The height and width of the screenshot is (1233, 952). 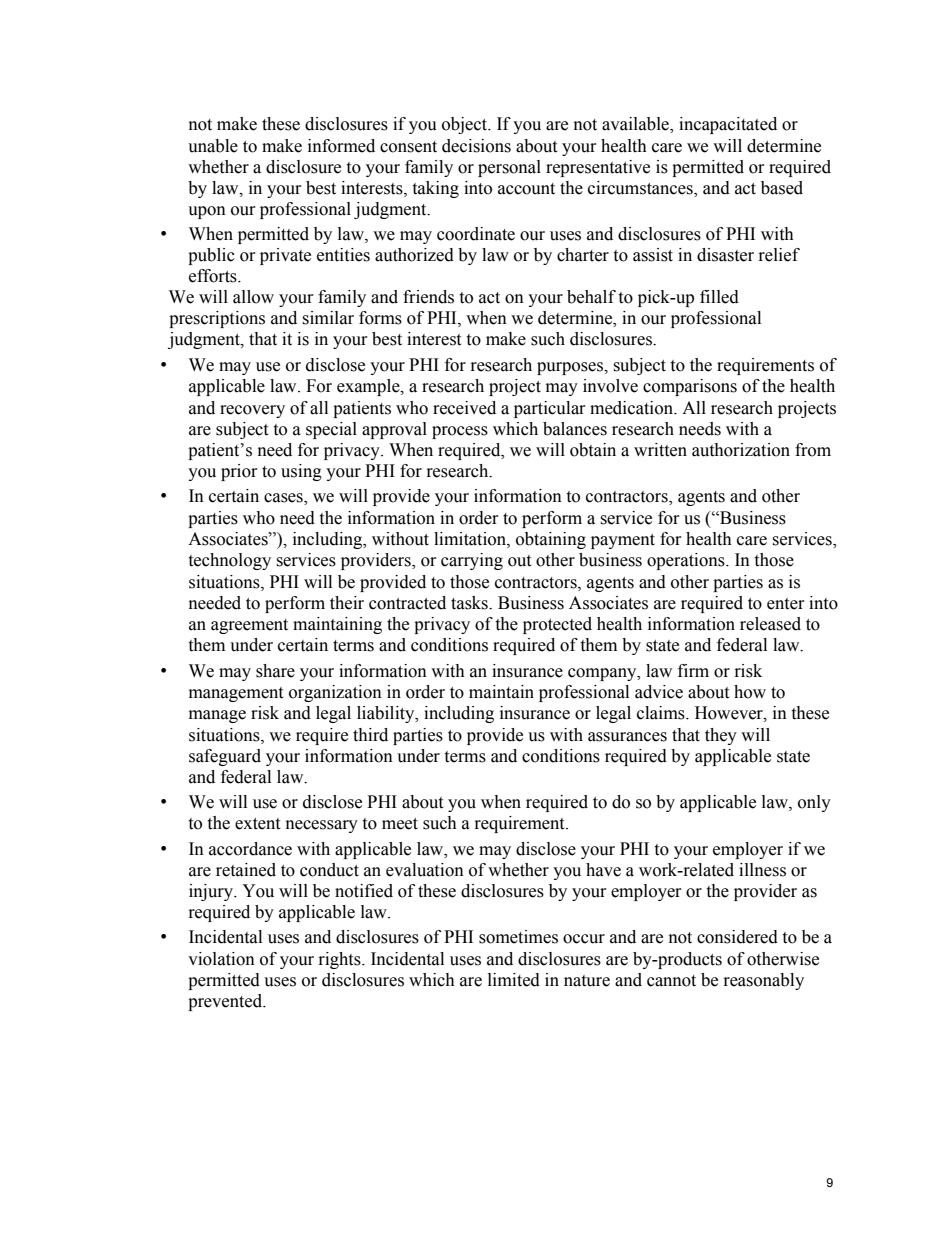 What do you see at coordinates (341, 146) in the screenshot?
I see `informed` at bounding box center [341, 146].
